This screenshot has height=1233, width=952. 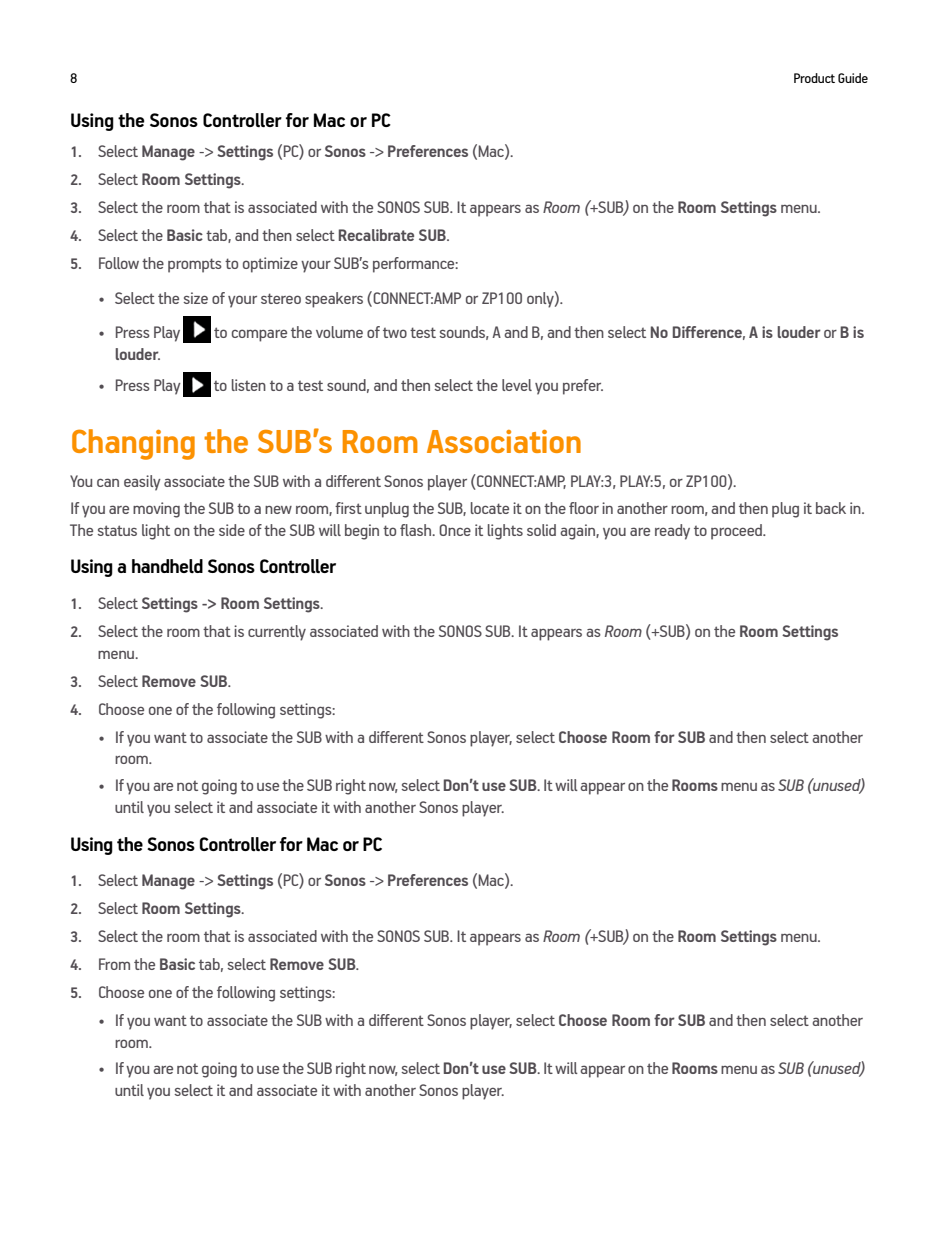 What do you see at coordinates (195, 298) in the screenshot?
I see `size` at bounding box center [195, 298].
